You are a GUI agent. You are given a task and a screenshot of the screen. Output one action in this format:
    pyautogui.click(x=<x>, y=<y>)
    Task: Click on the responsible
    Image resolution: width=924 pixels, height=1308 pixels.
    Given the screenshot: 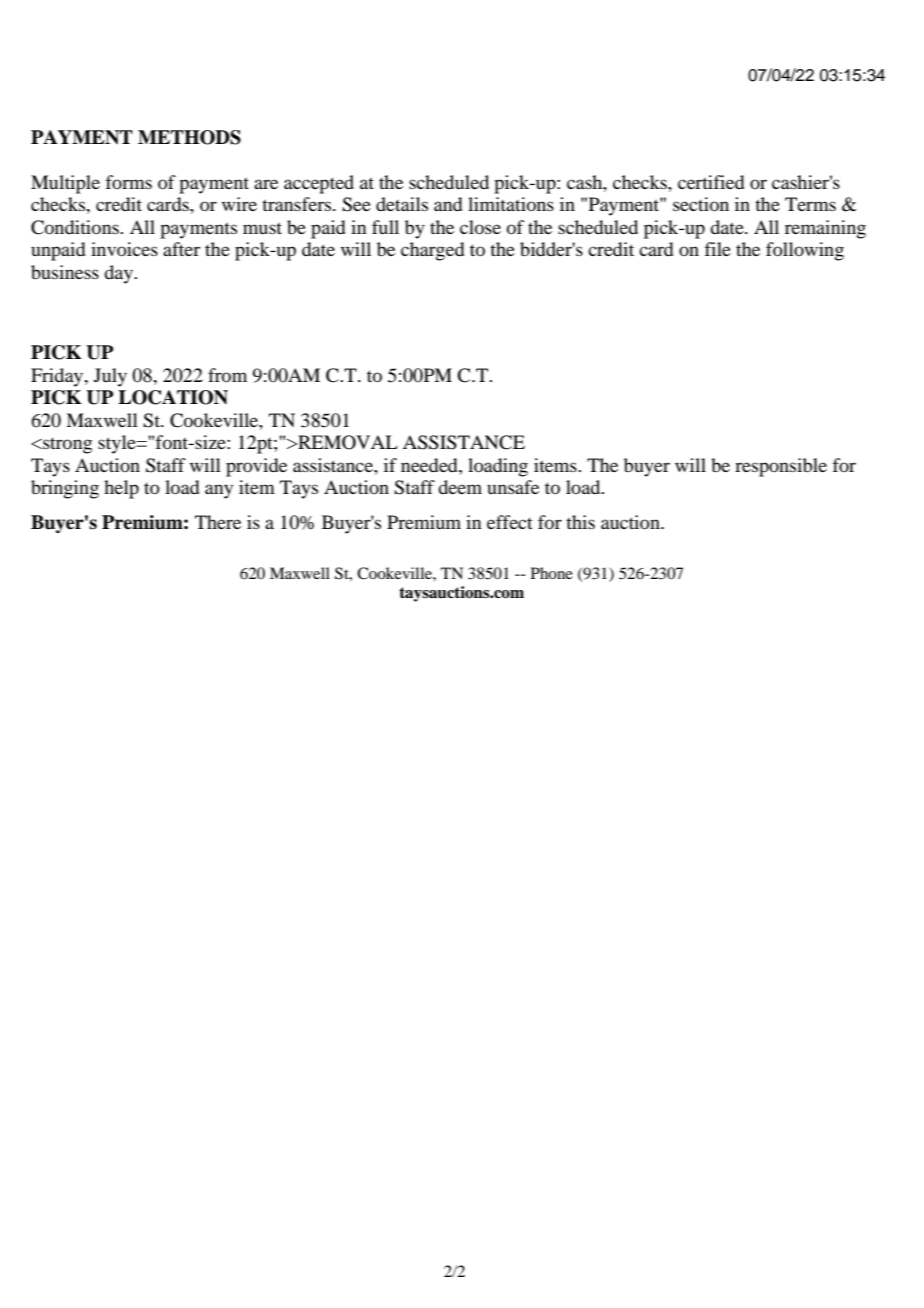 What is the action you would take?
    pyautogui.click(x=781, y=467)
